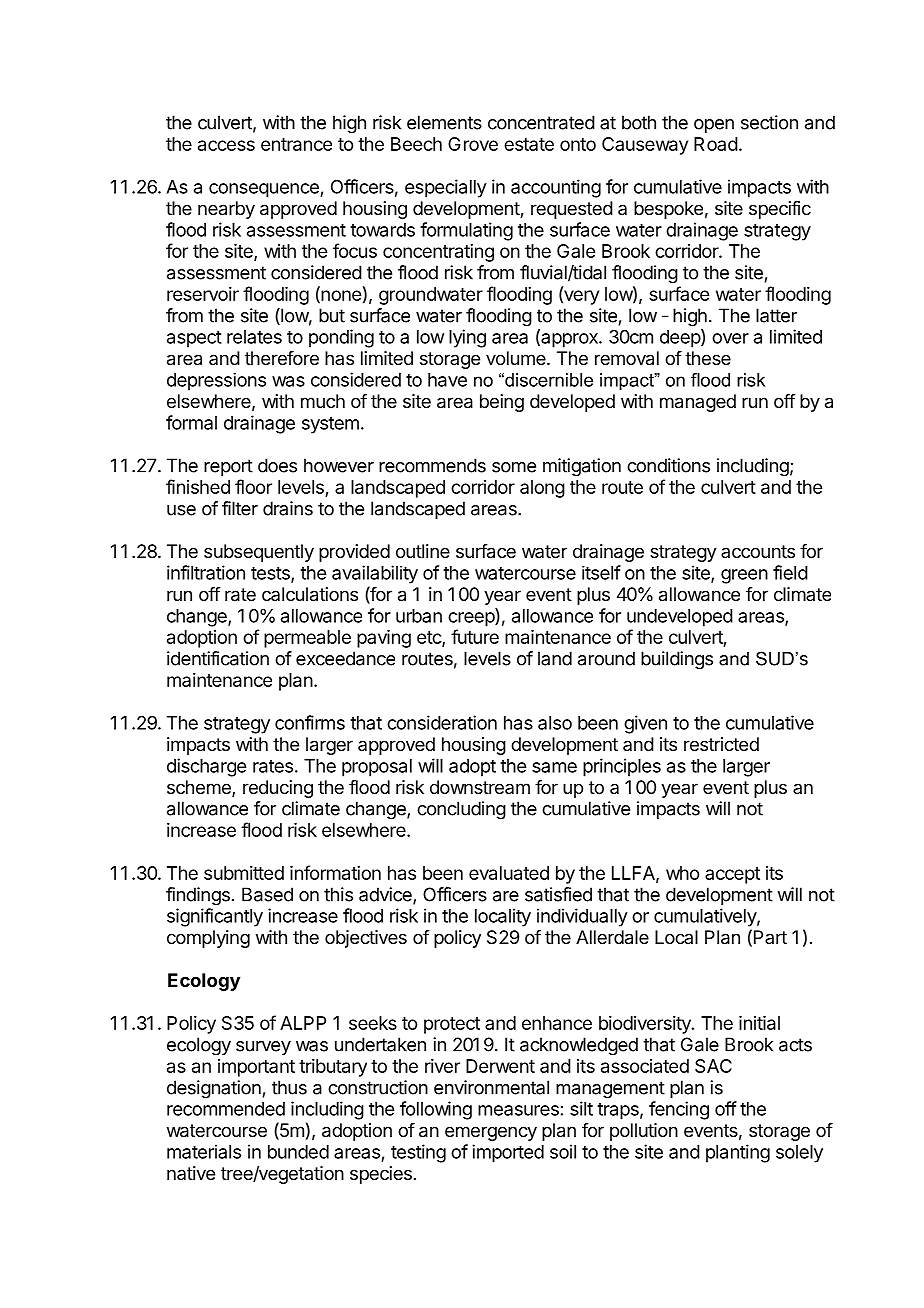 This image has width=924, height=1308. Describe the element at coordinates (296, 144) in the image. I see `entrance` at that location.
